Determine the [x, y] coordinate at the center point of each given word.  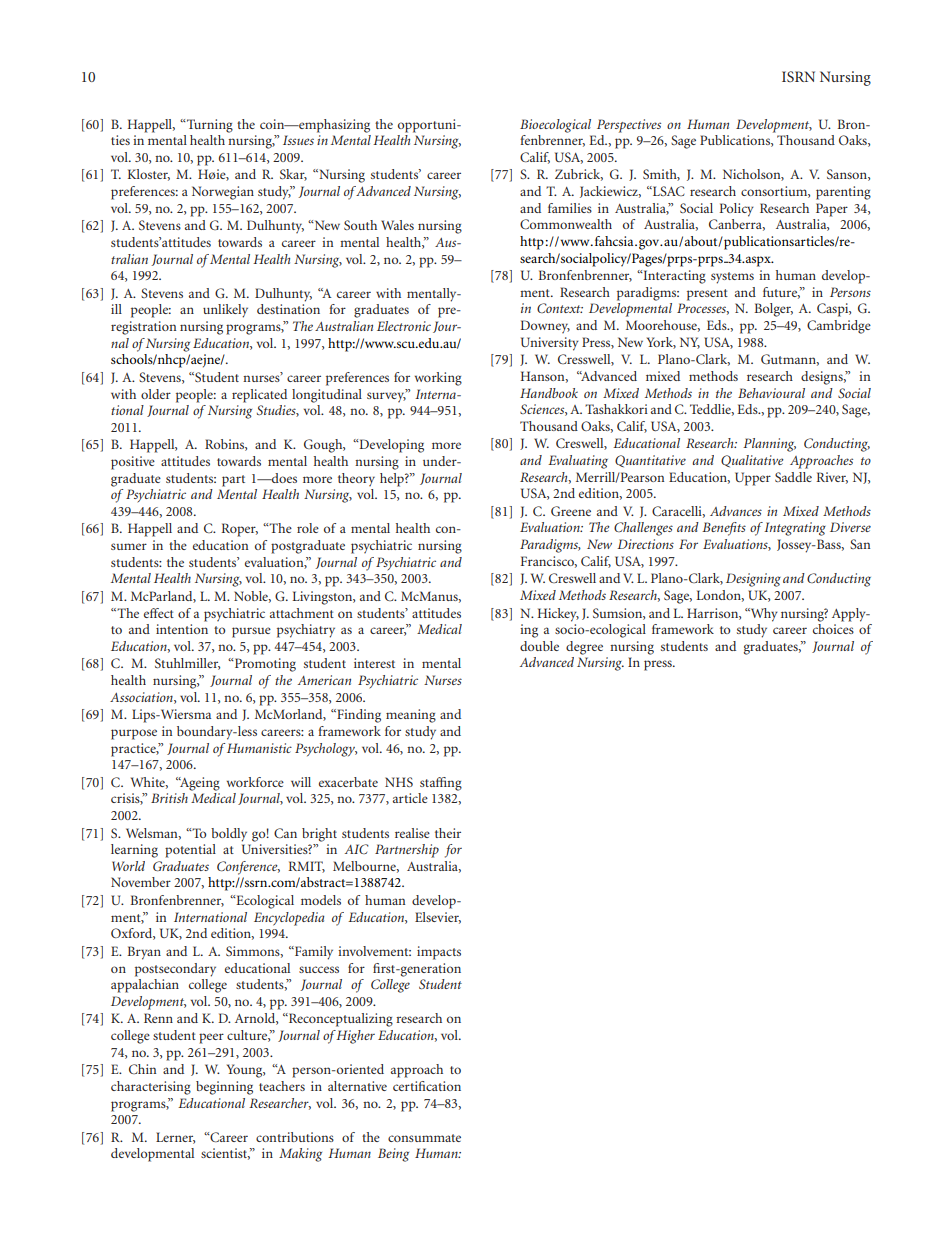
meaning [411, 716]
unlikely [225, 311]
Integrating [795, 529]
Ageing [199, 784]
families [570, 208]
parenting [843, 193]
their [448, 833]
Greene [571, 511]
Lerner [175, 1138]
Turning [209, 126]
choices [833, 629]
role [308, 528]
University [550, 344]
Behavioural [771, 393]
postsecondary [175, 970]
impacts [439, 953]
